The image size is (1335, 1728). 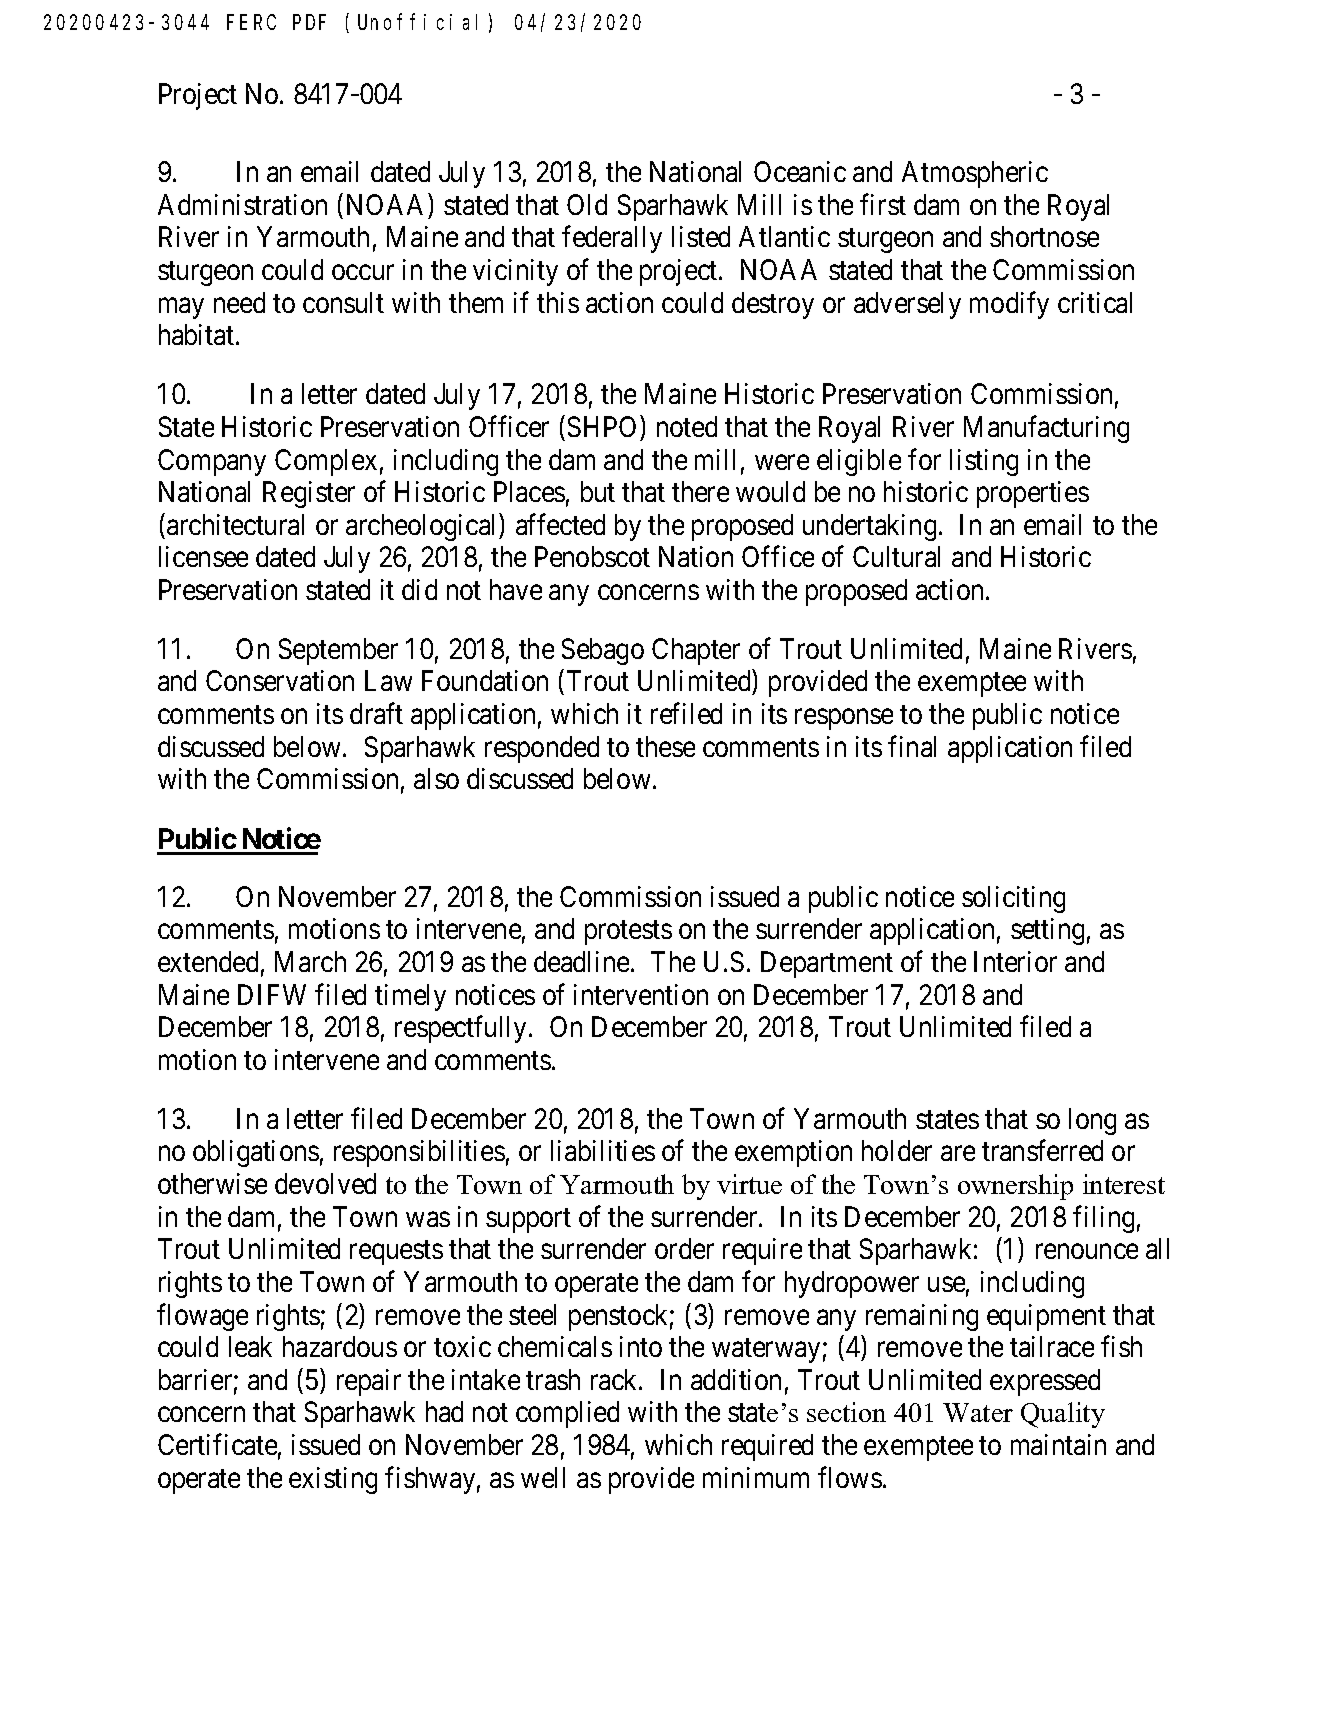 I want to click on maintain, so click(x=1058, y=1444).
